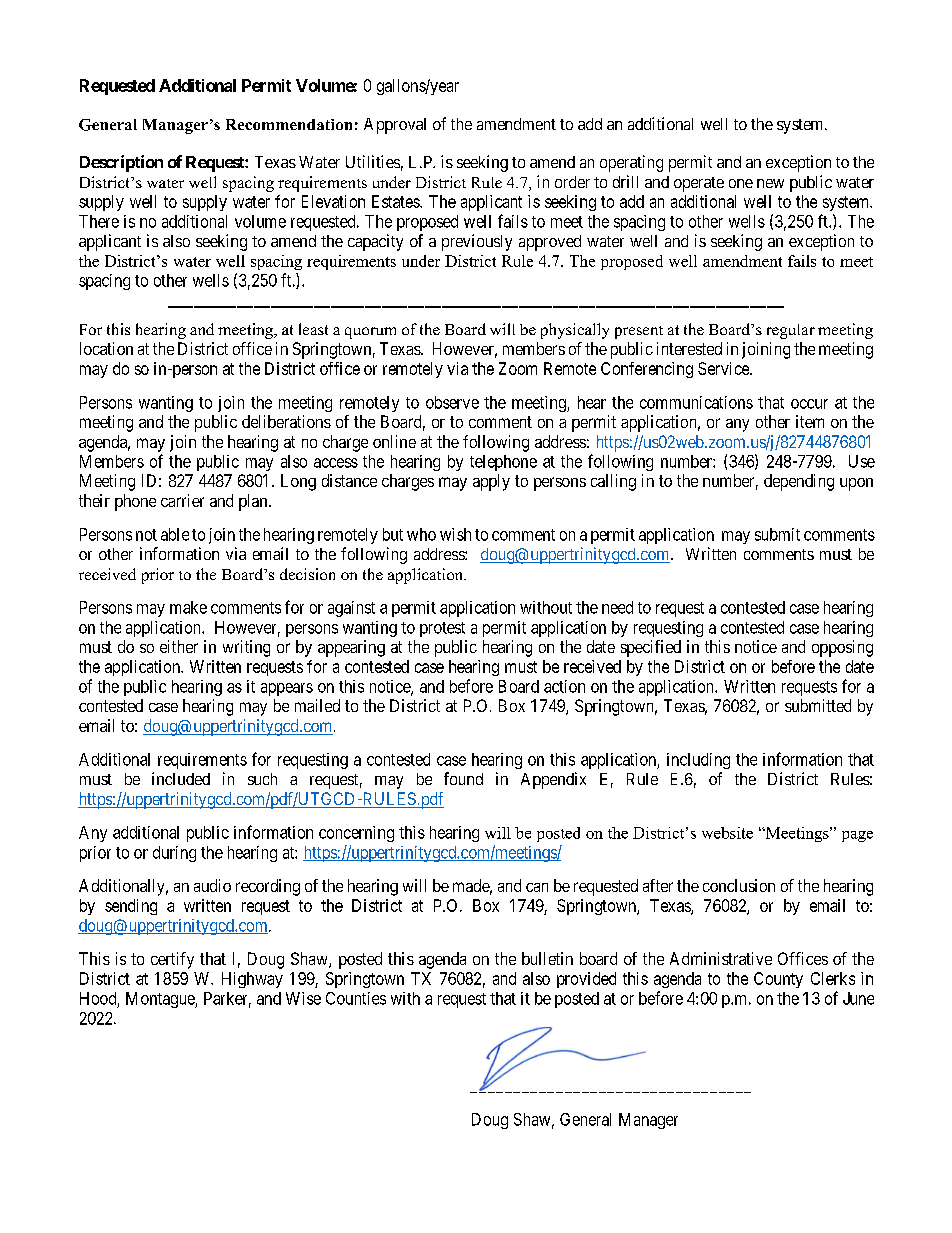 The width and height of the image is (952, 1233). I want to click on Approval, so click(395, 126).
